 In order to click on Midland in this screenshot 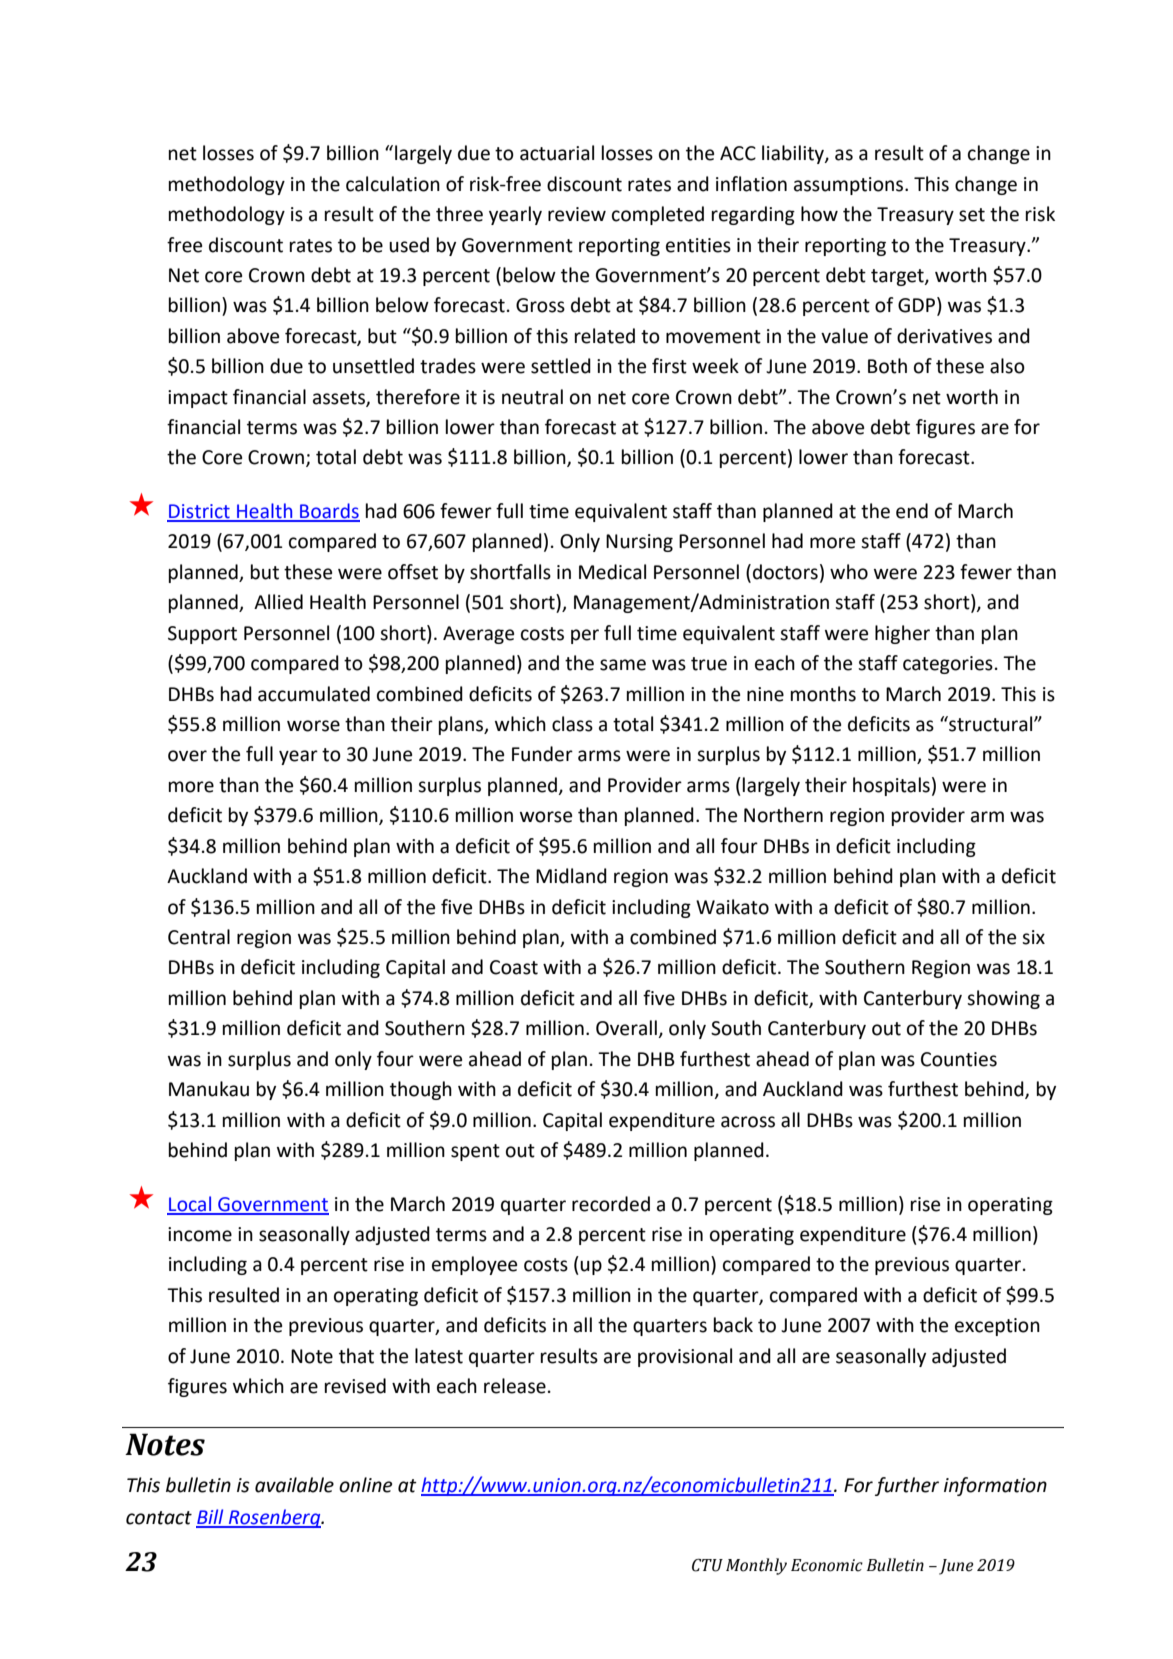, I will do `click(571, 876)`.
